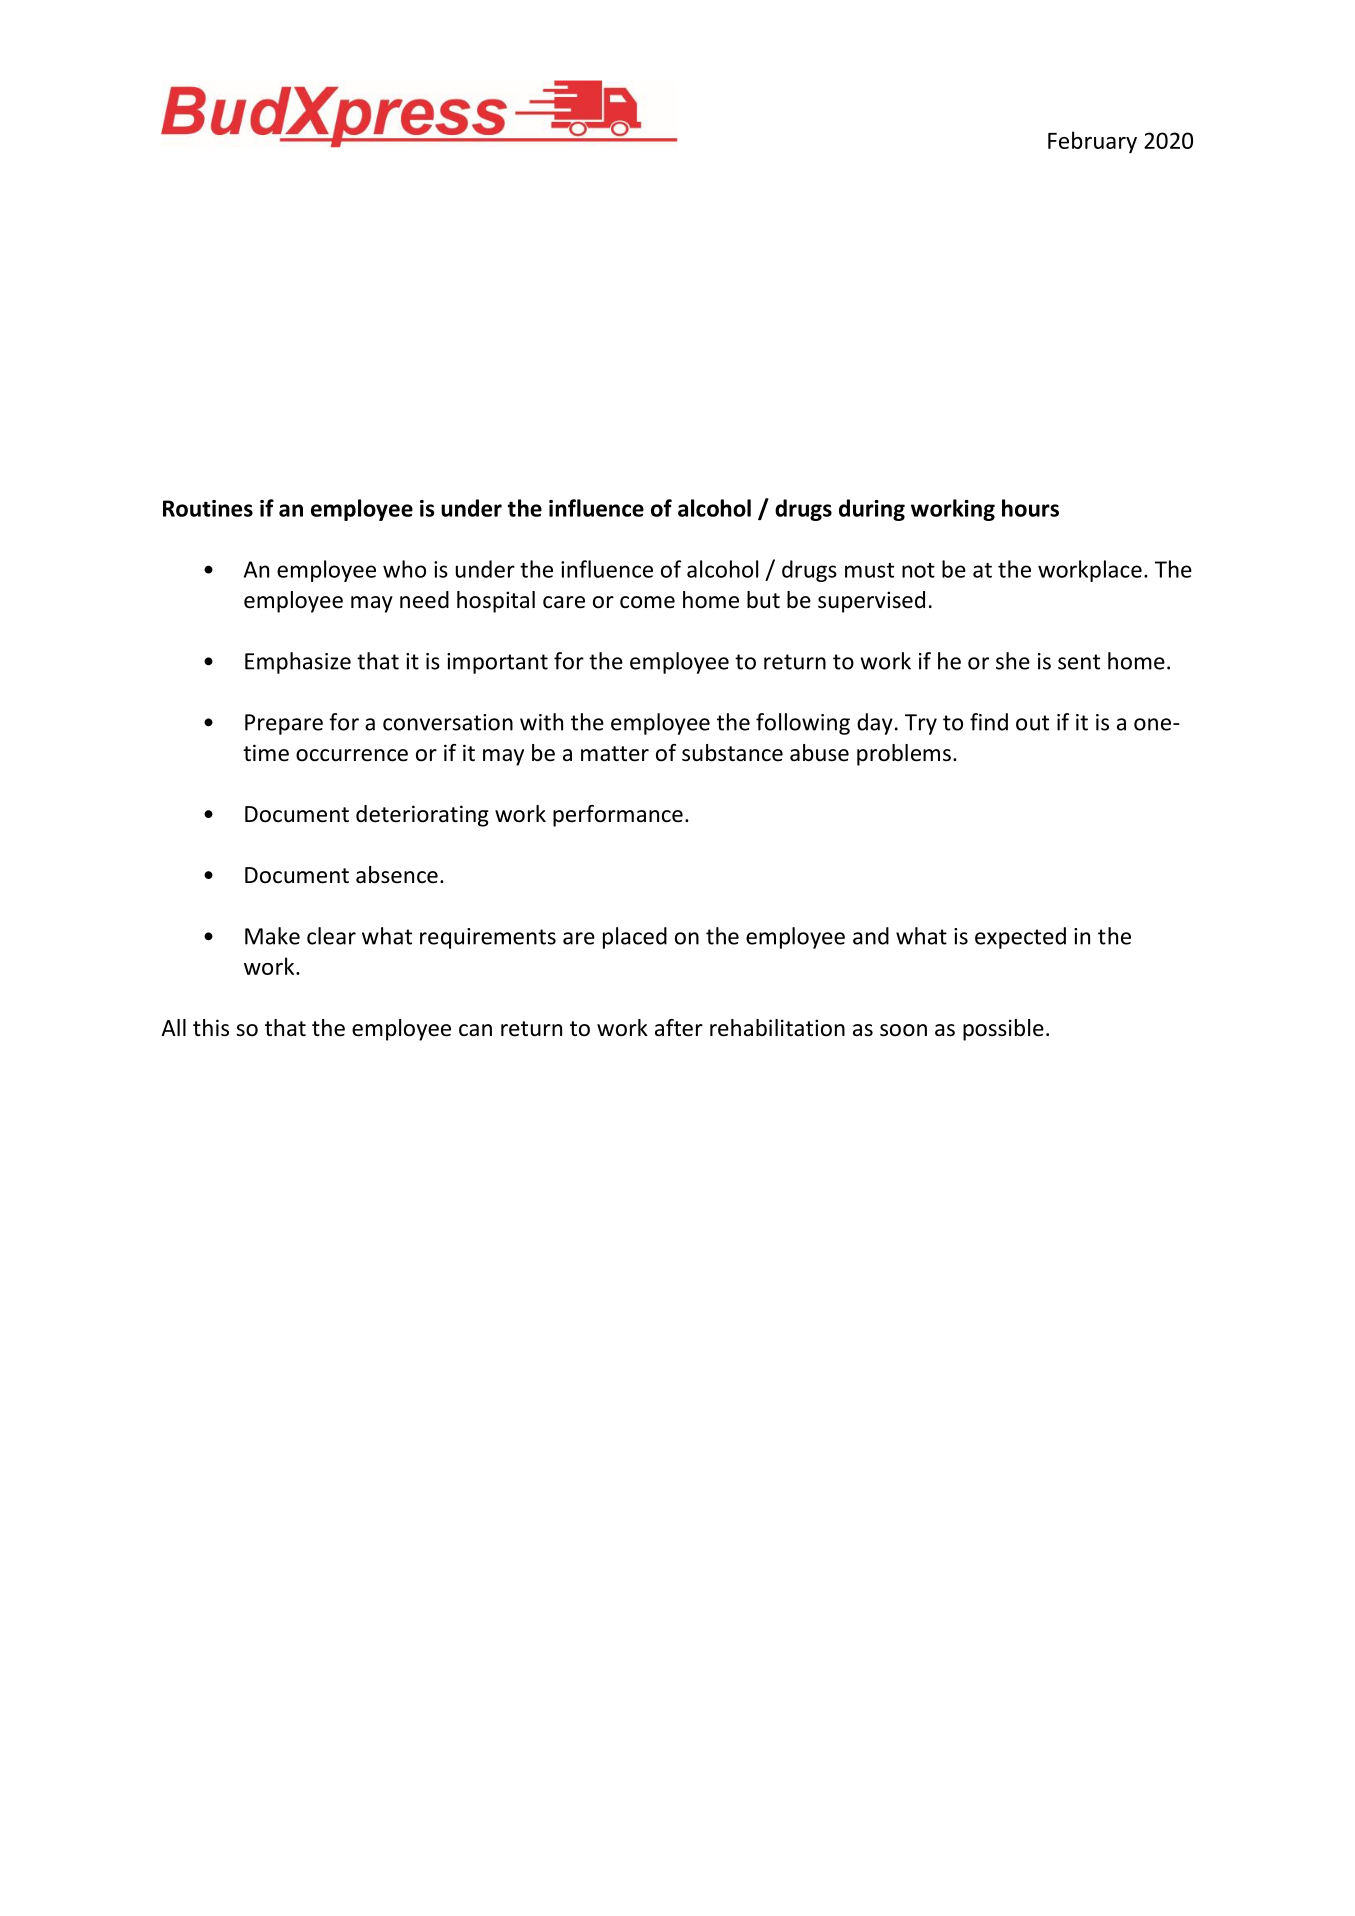 The width and height of the screenshot is (1355, 1916). Describe the element at coordinates (404, 569) in the screenshot. I see `who` at that location.
